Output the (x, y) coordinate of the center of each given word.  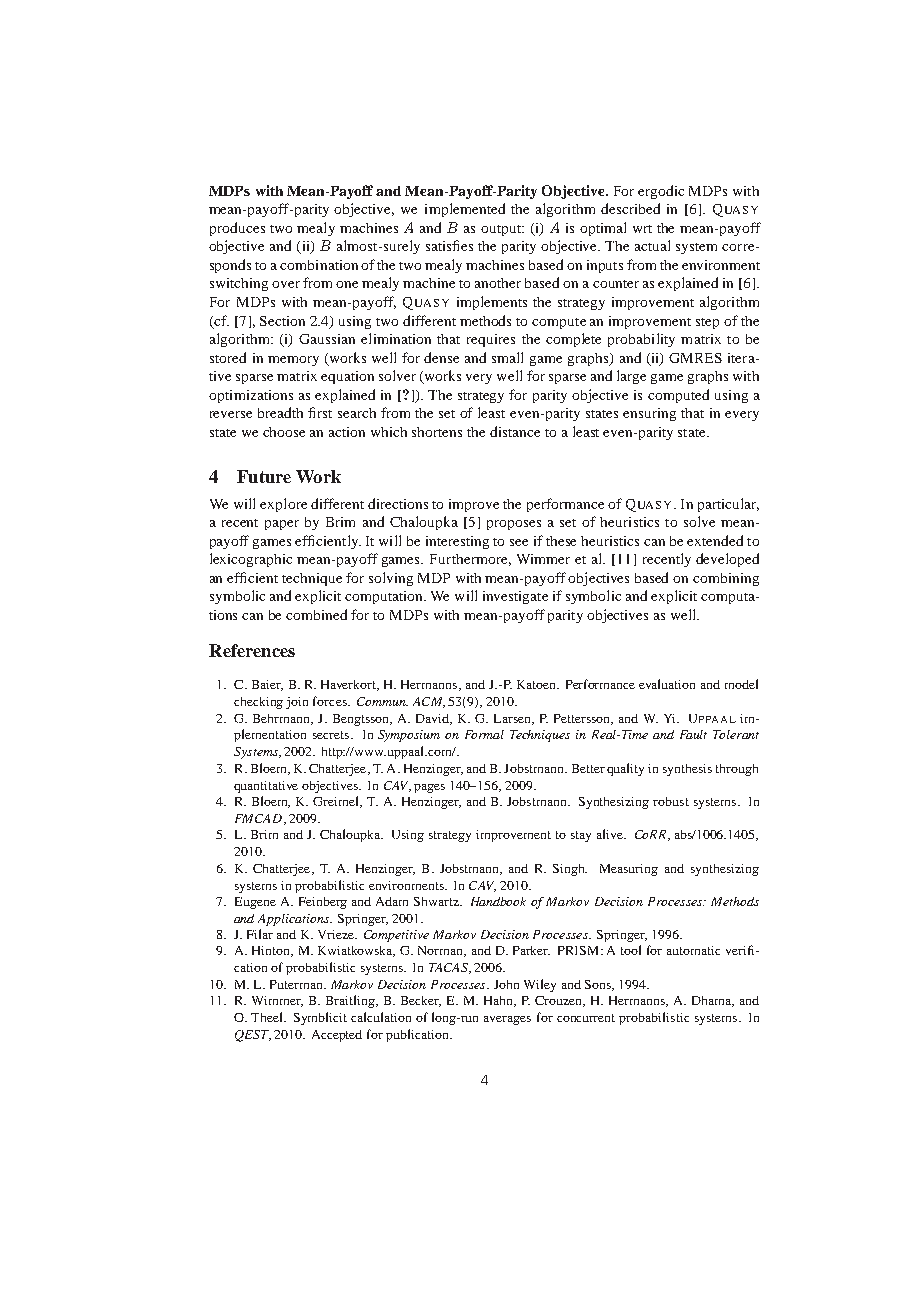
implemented (465, 210)
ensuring (649, 414)
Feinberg (323, 903)
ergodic (661, 192)
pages (429, 788)
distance (515, 431)
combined (316, 614)
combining (726, 579)
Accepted (337, 1036)
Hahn (499, 1001)
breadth (280, 412)
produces (237, 229)
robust (671, 801)
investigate (515, 597)
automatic (693, 950)
